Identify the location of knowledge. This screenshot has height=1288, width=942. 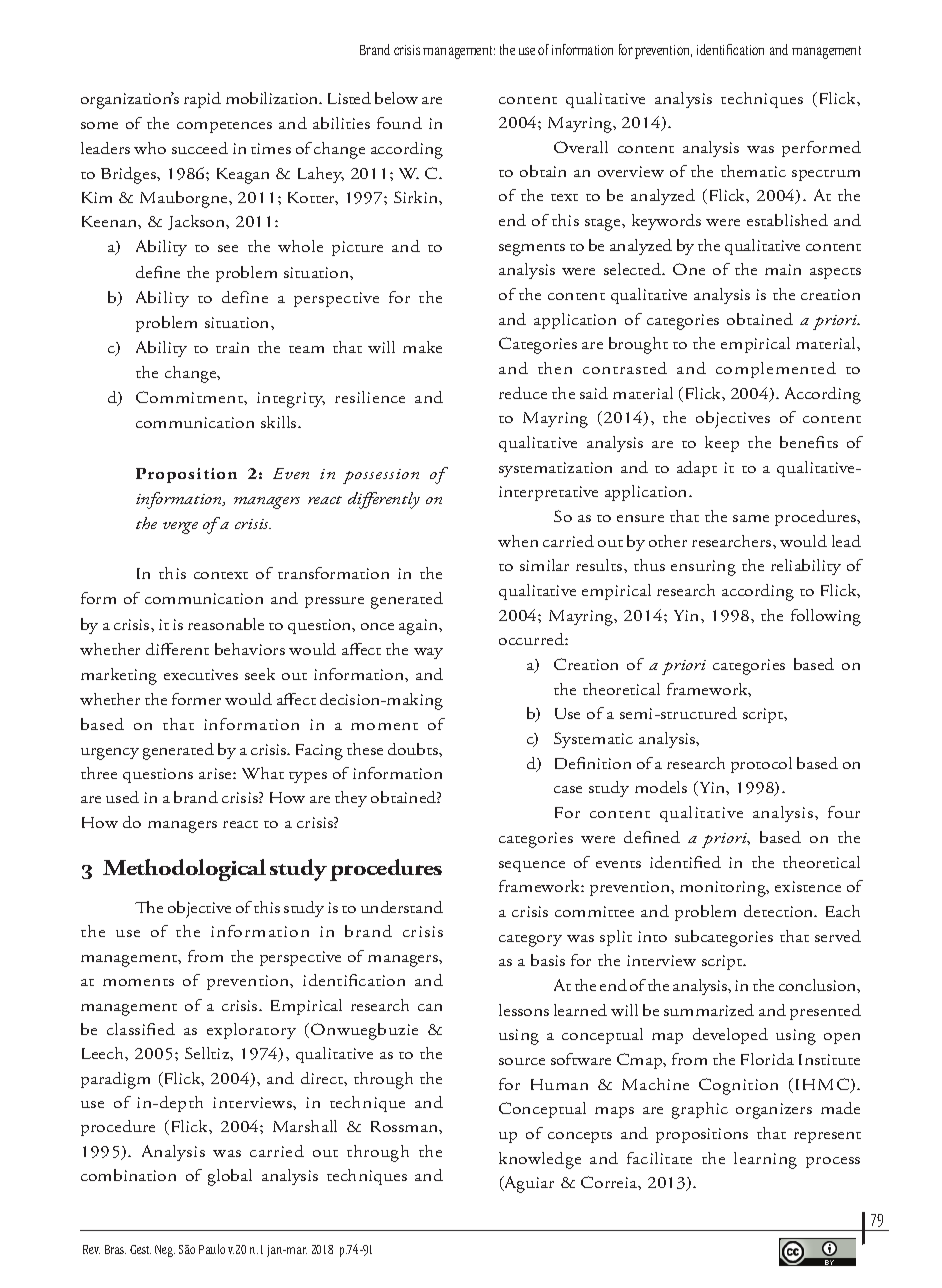
(540, 1160).
